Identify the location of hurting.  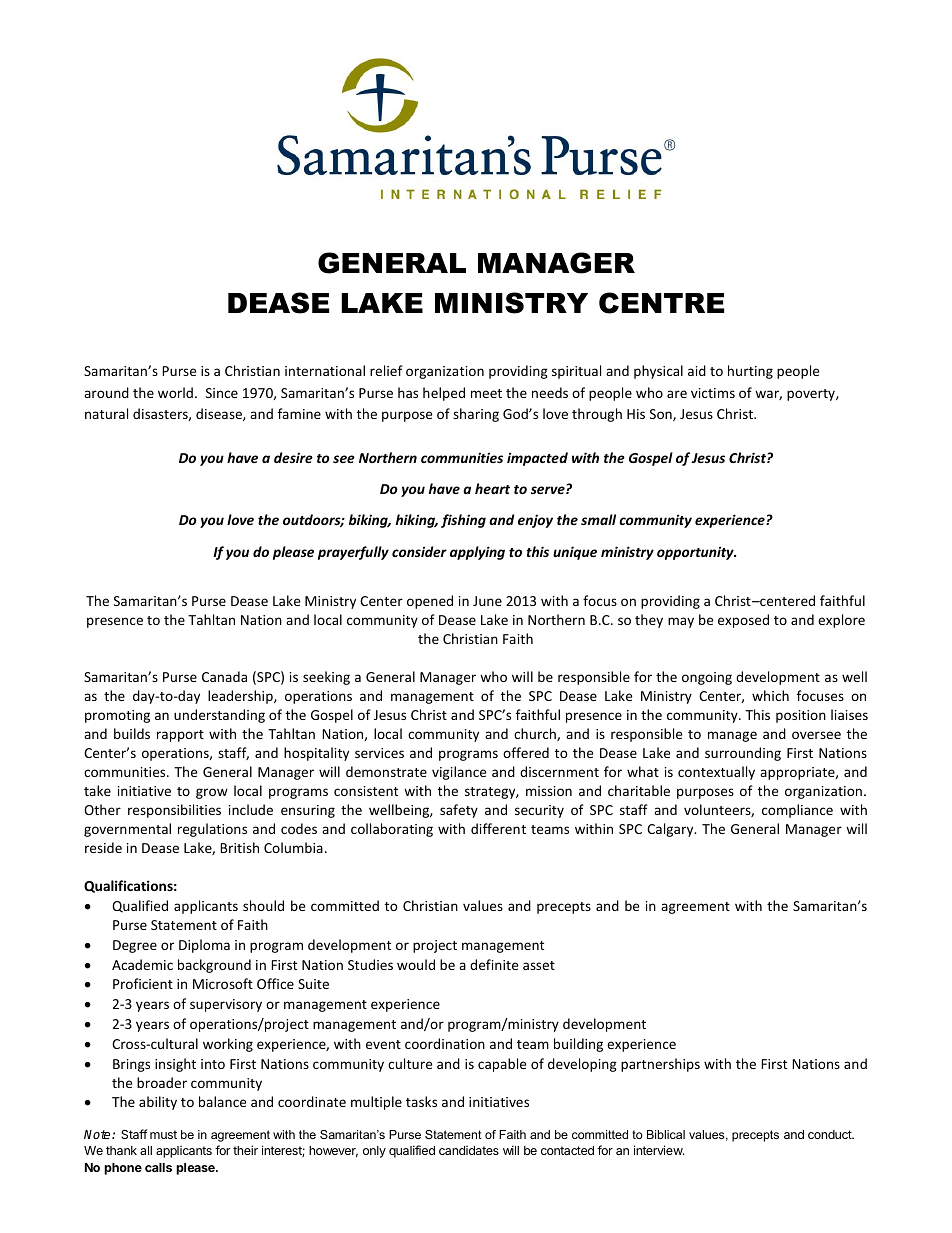
(750, 372).
